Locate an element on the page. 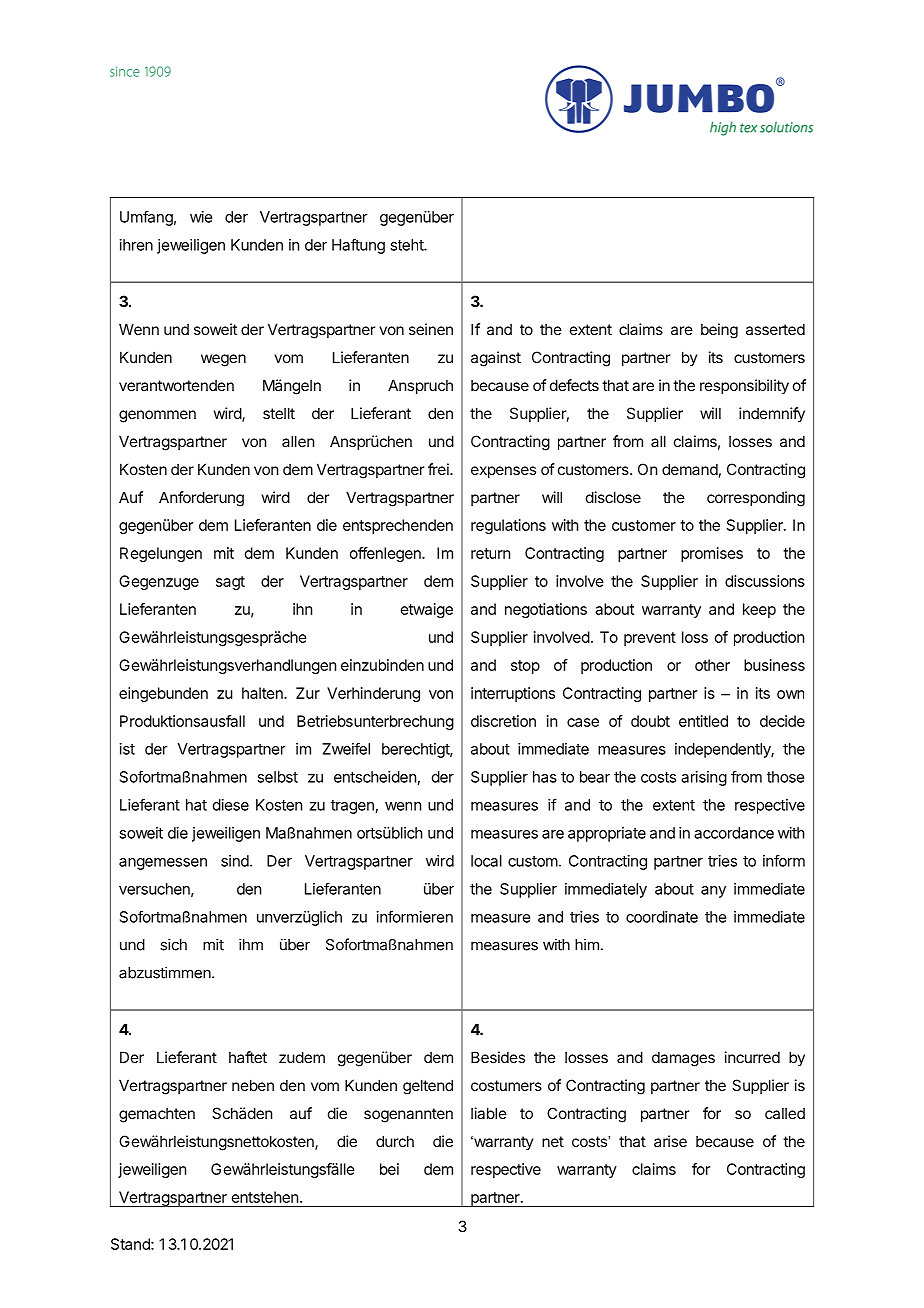  any is located at coordinates (713, 892).
